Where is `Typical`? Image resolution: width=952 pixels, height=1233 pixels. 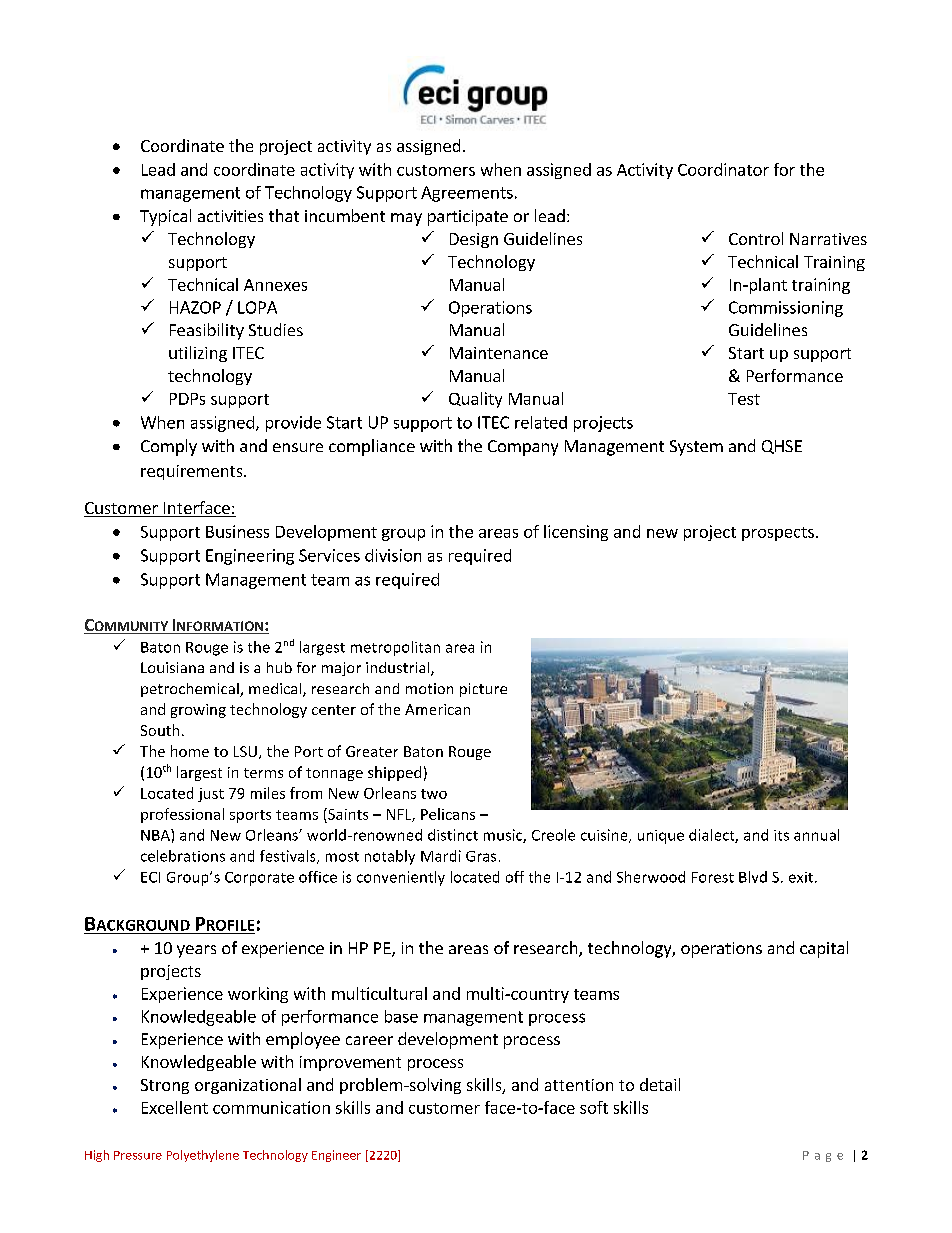 Typical is located at coordinates (165, 217).
